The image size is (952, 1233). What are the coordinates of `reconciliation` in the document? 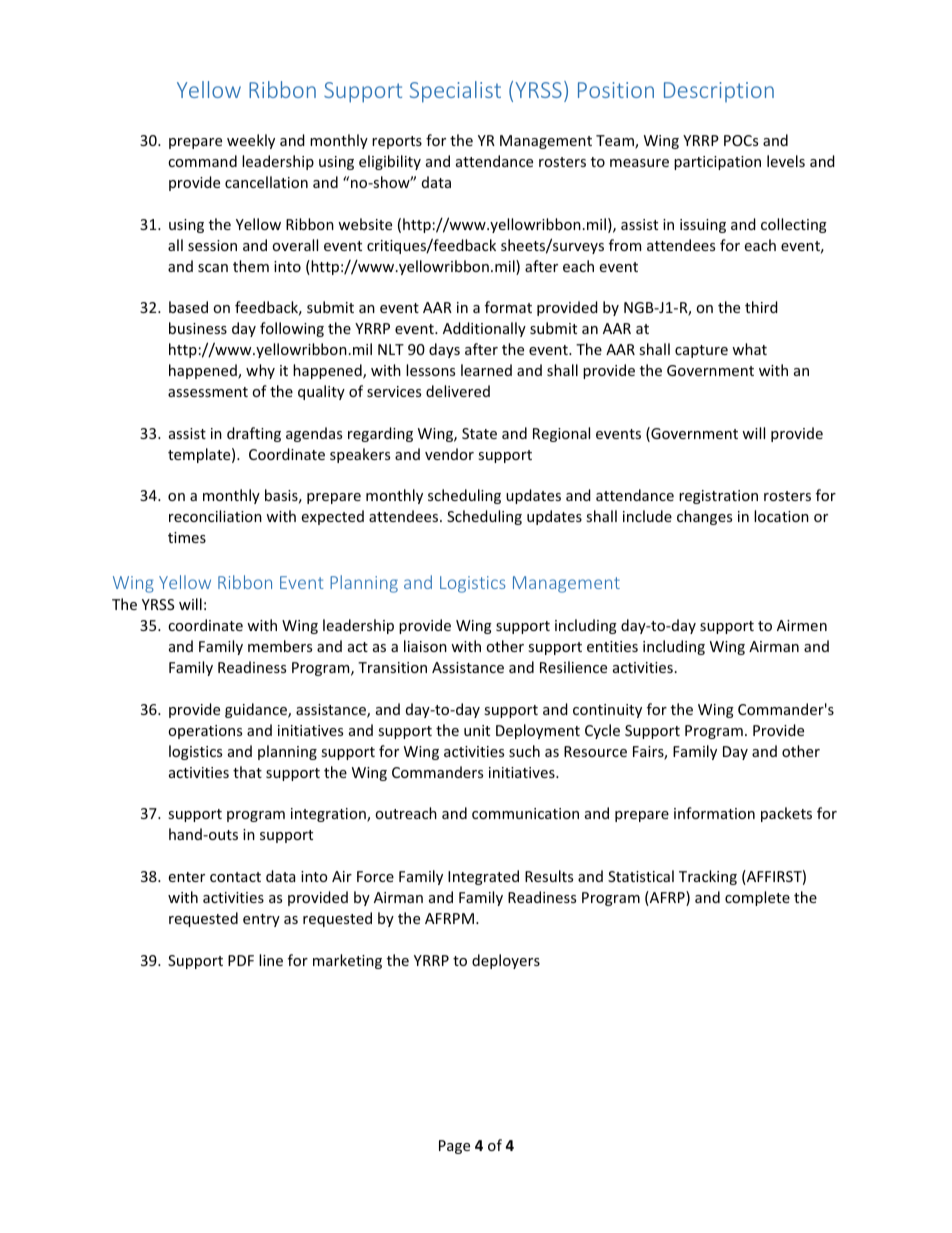 It's located at (215, 516).
